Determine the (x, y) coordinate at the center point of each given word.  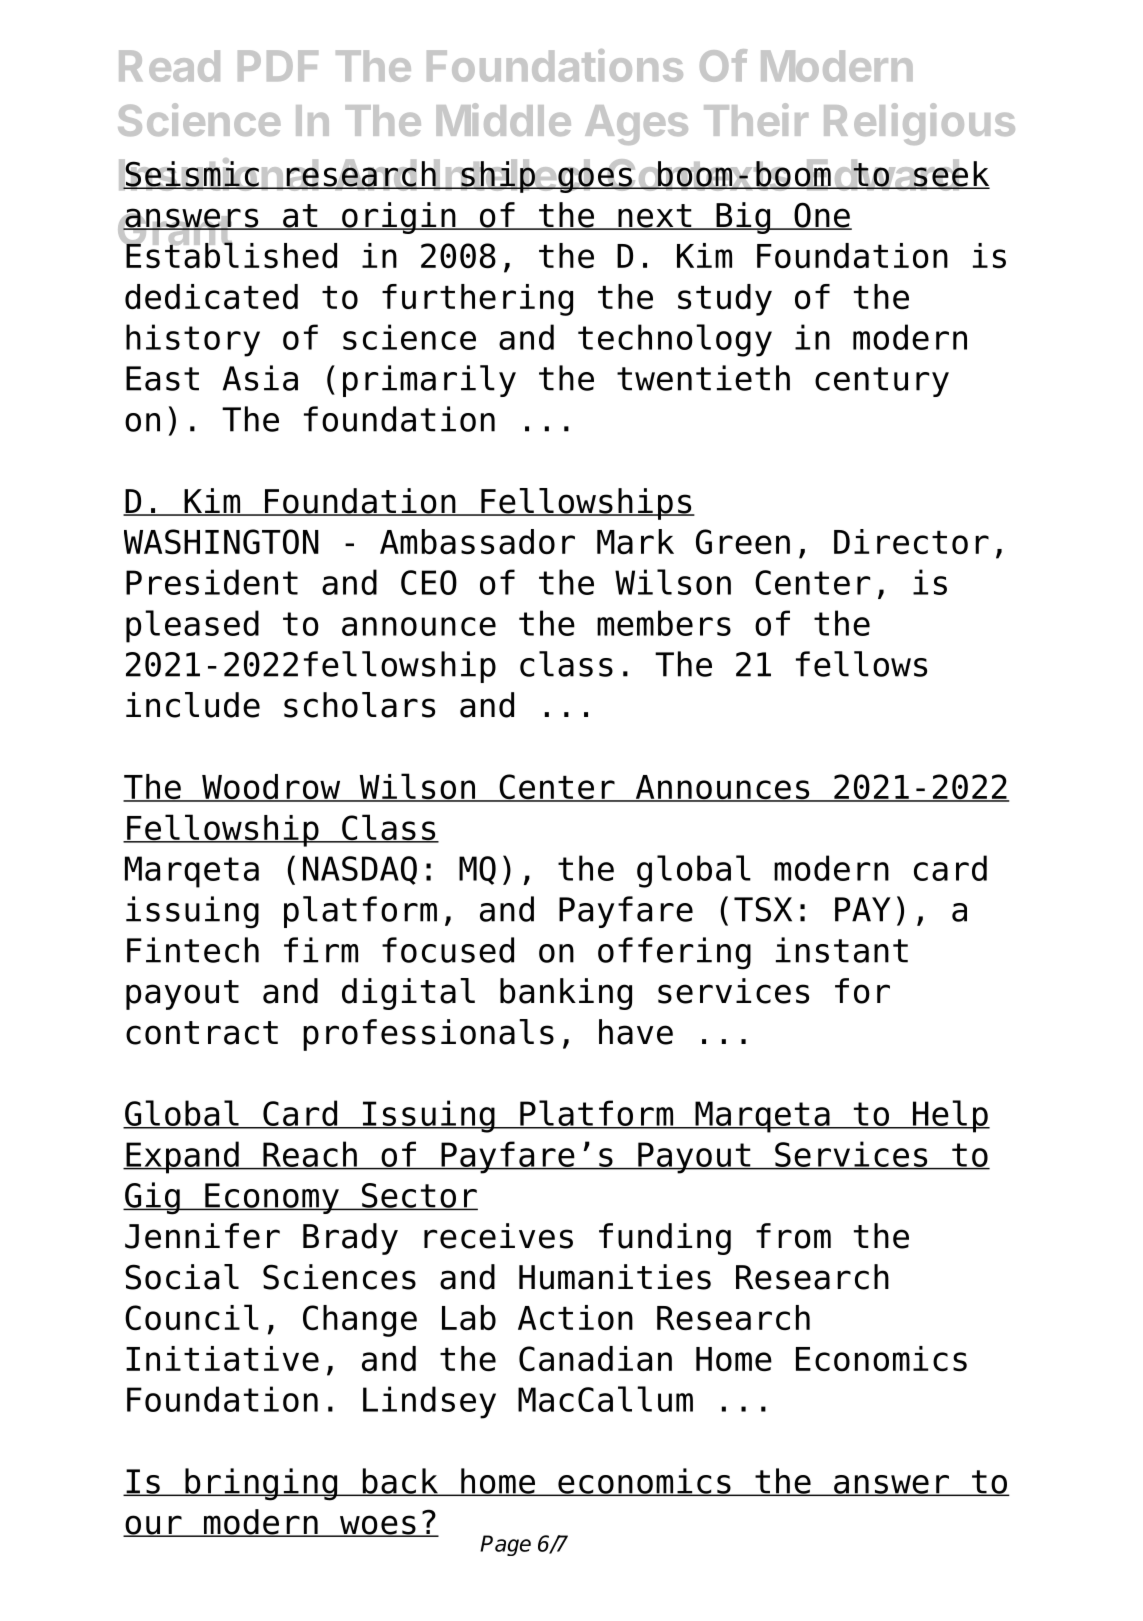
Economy (272, 1198)
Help (950, 1116)
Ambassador (477, 542)
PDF (278, 65)
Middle (504, 119)
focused (448, 950)
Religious (919, 124)
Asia (260, 378)
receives (498, 1236)
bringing (261, 1484)
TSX (763, 909)
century (882, 382)
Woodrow (271, 788)
